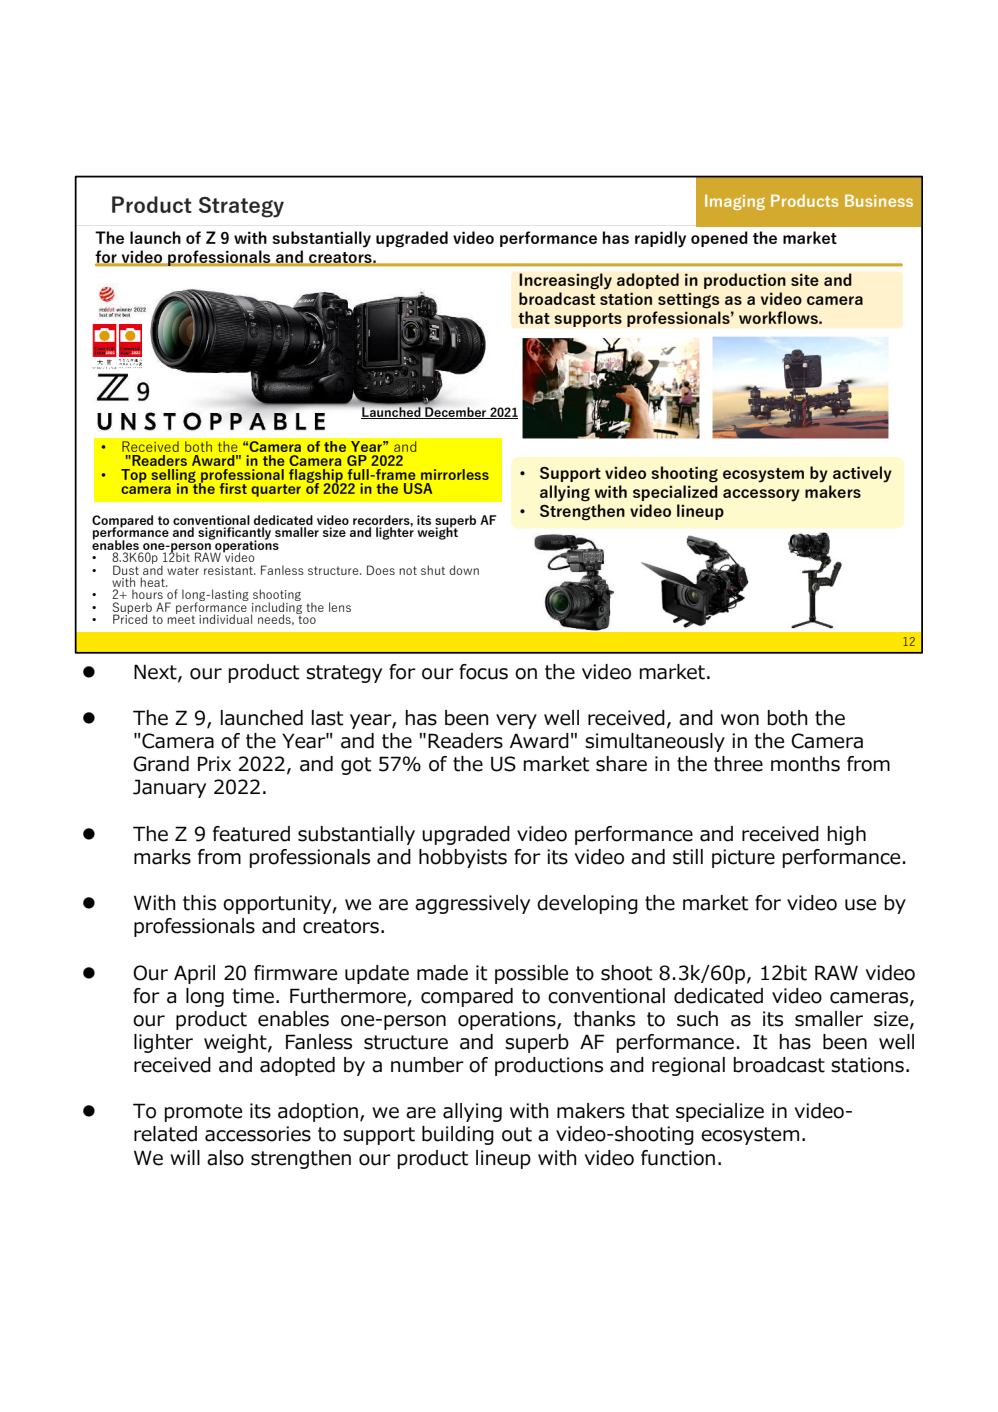 The width and height of the image is (998, 1412). What do you see at coordinates (233, 488) in the image?
I see `first` at bounding box center [233, 488].
